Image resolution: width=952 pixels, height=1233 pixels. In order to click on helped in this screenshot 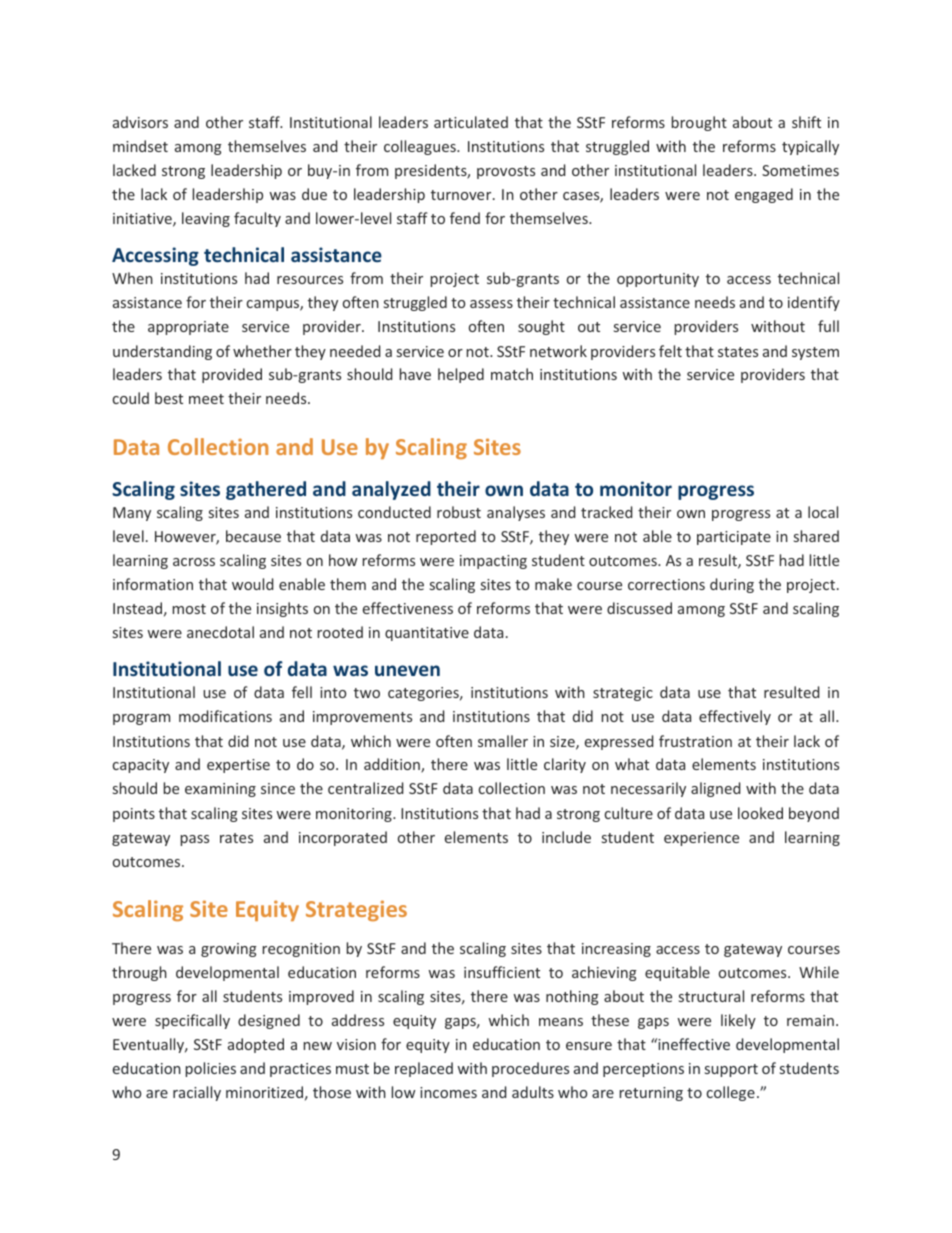, I will do `click(461, 375)`.
